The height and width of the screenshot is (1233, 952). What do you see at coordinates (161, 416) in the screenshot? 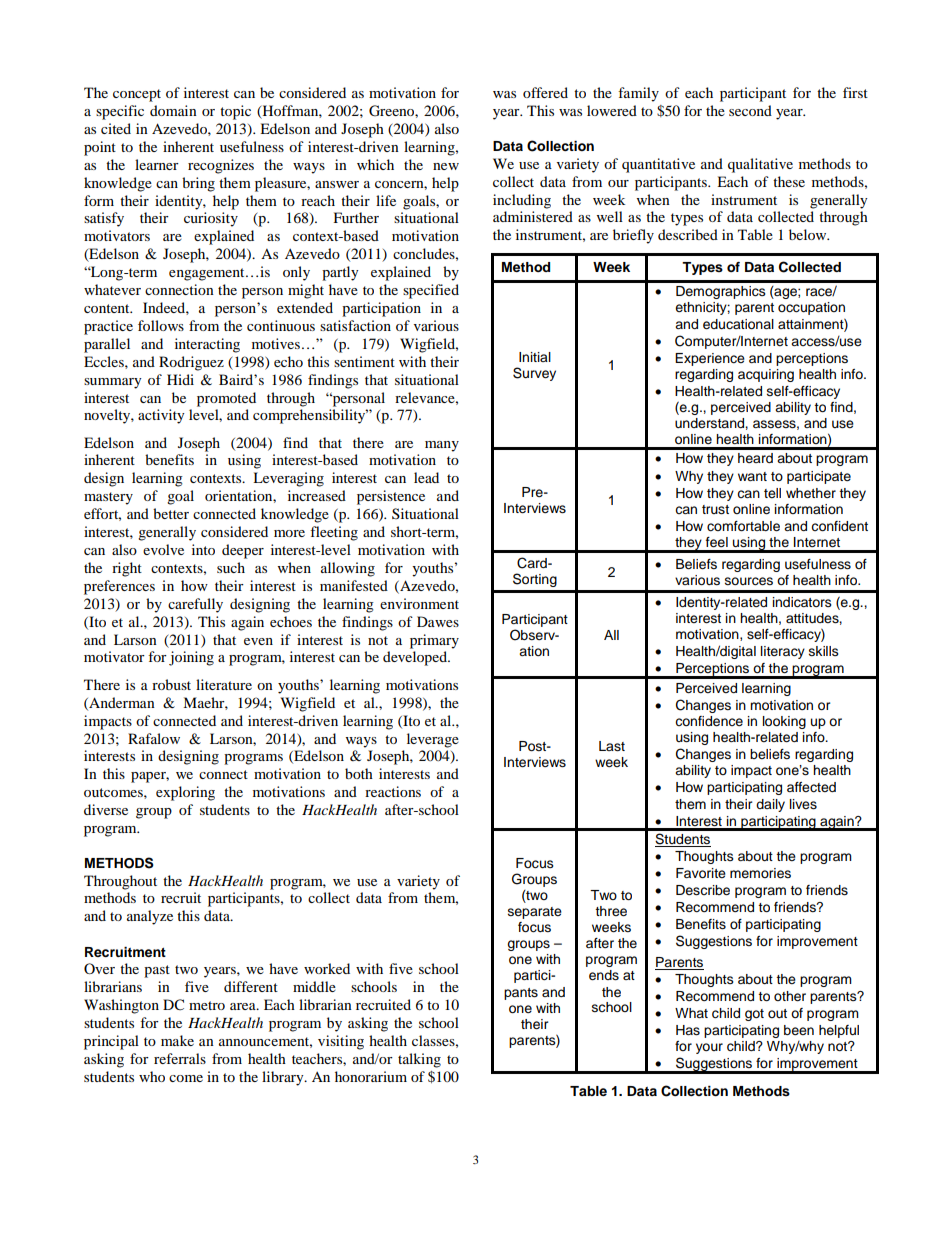
I see `activity` at bounding box center [161, 416].
